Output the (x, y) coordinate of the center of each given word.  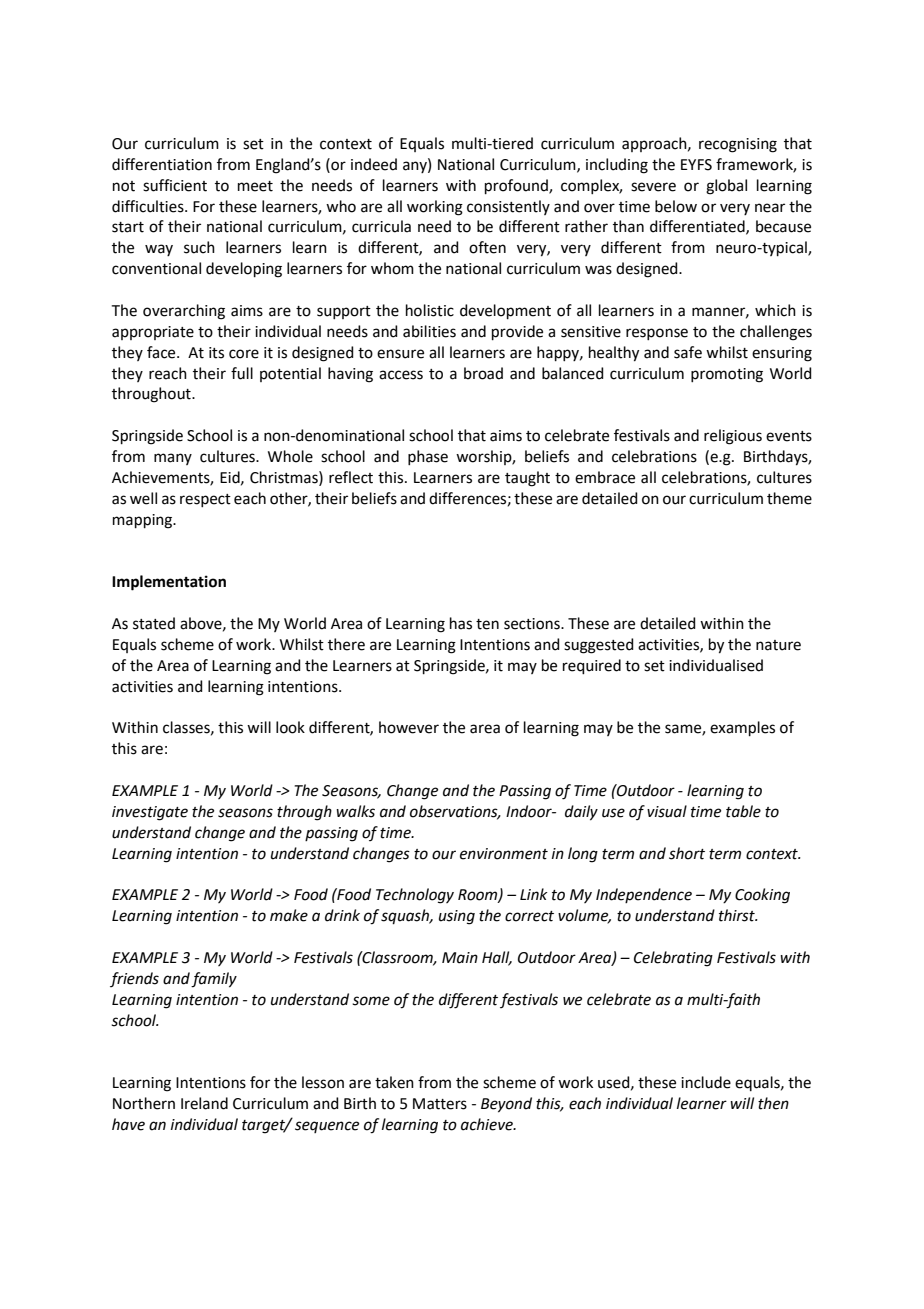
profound (517, 186)
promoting (727, 375)
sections (533, 624)
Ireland (204, 1103)
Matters (440, 1104)
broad (483, 373)
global (726, 187)
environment (504, 854)
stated (154, 623)
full (242, 373)
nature (778, 645)
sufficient (175, 185)
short (687, 853)
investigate (150, 813)
